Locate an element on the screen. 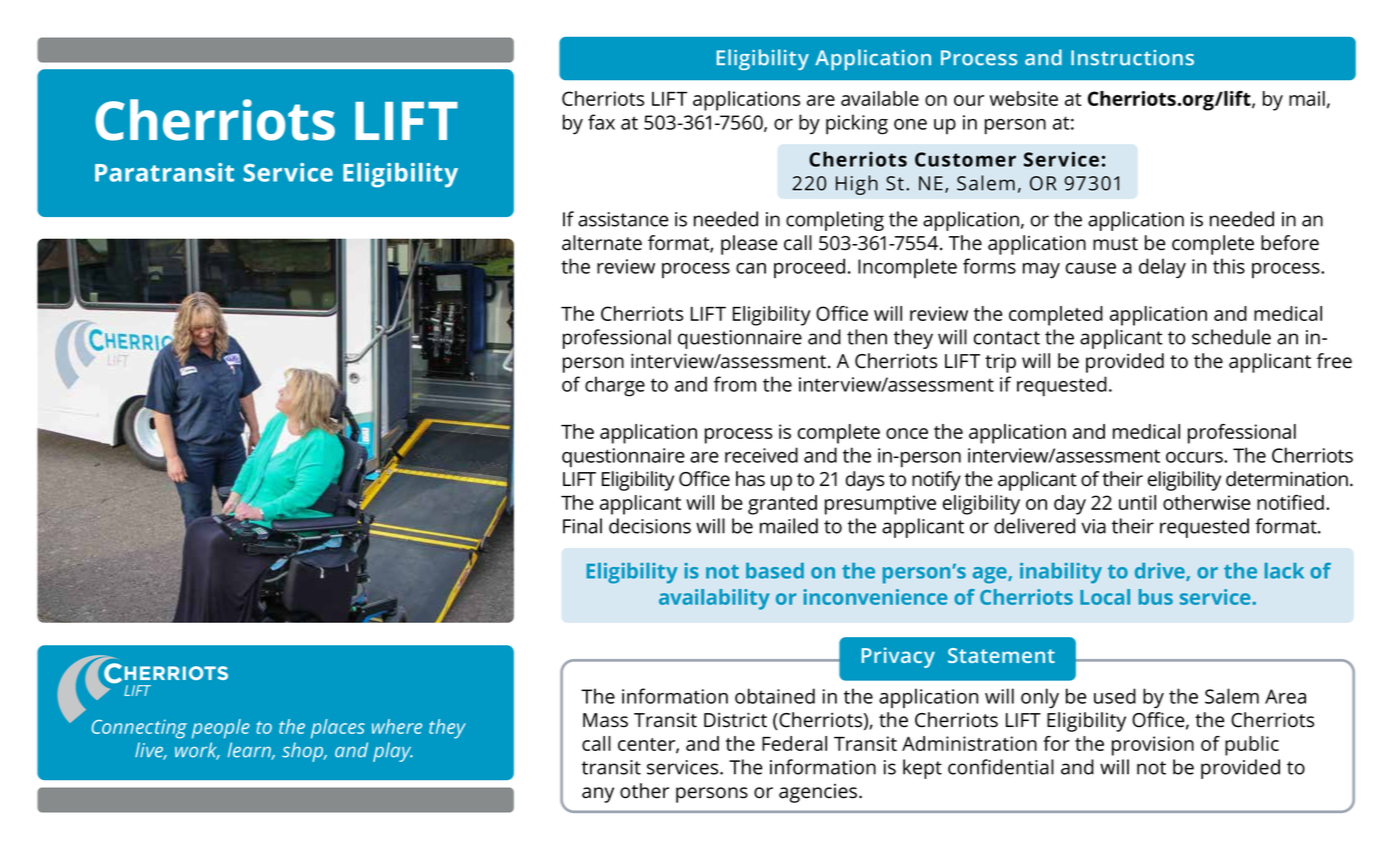 The width and height of the screenshot is (1400, 850). available is located at coordinates (880, 98).
